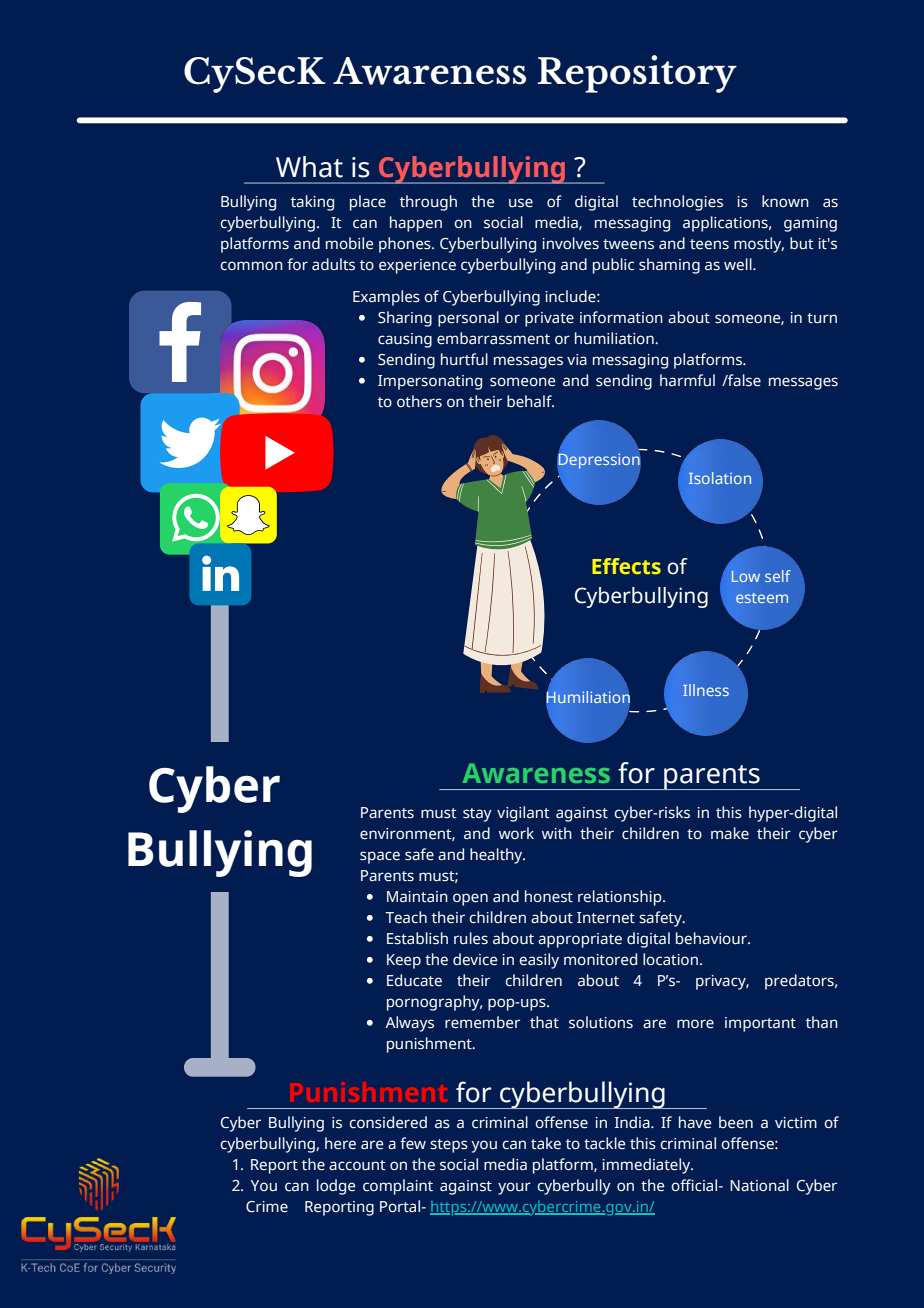 Image resolution: width=924 pixels, height=1308 pixels. What do you see at coordinates (739, 264) in the screenshot?
I see `well` at bounding box center [739, 264].
